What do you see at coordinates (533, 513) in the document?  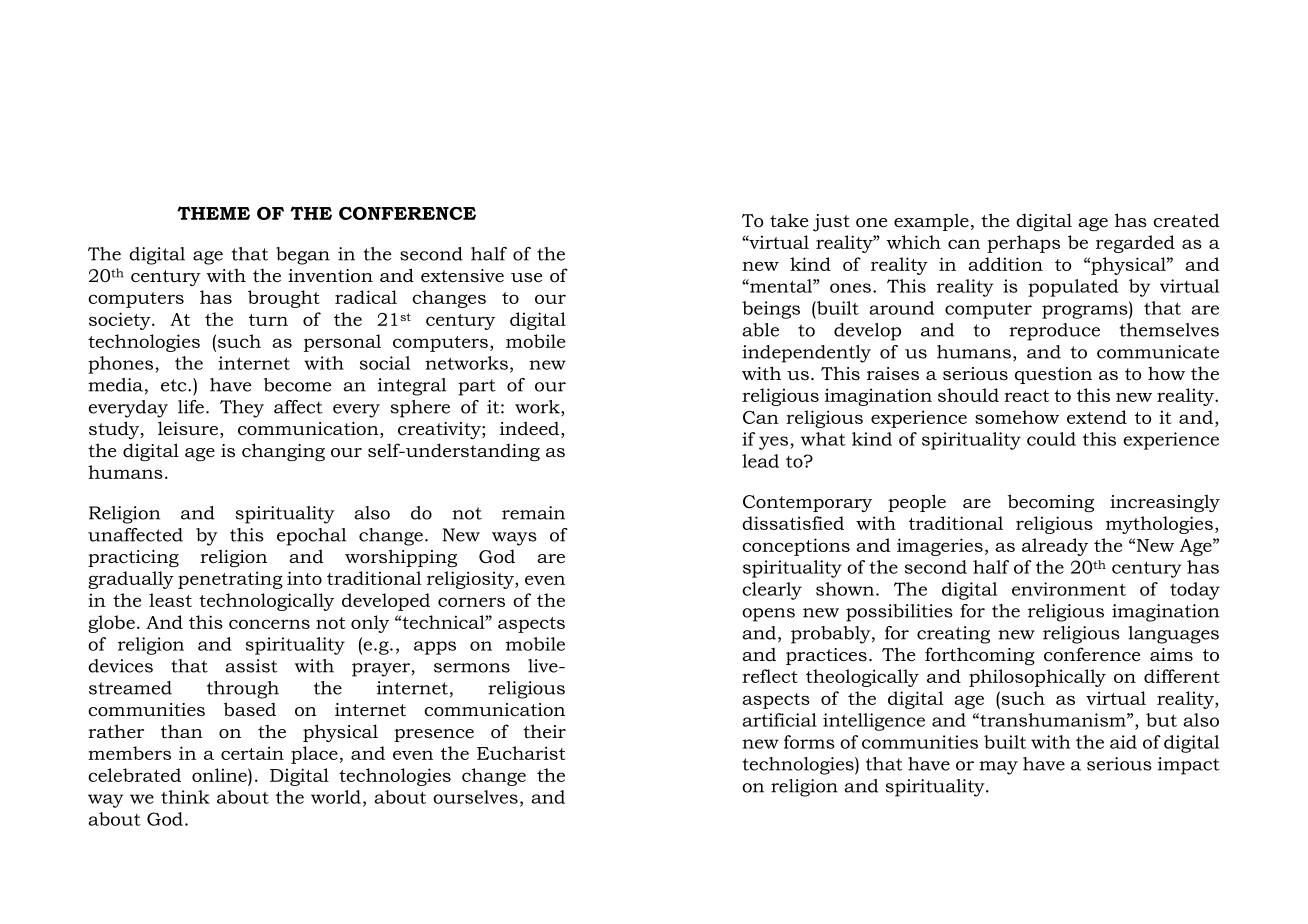 I see `remain` at bounding box center [533, 513].
